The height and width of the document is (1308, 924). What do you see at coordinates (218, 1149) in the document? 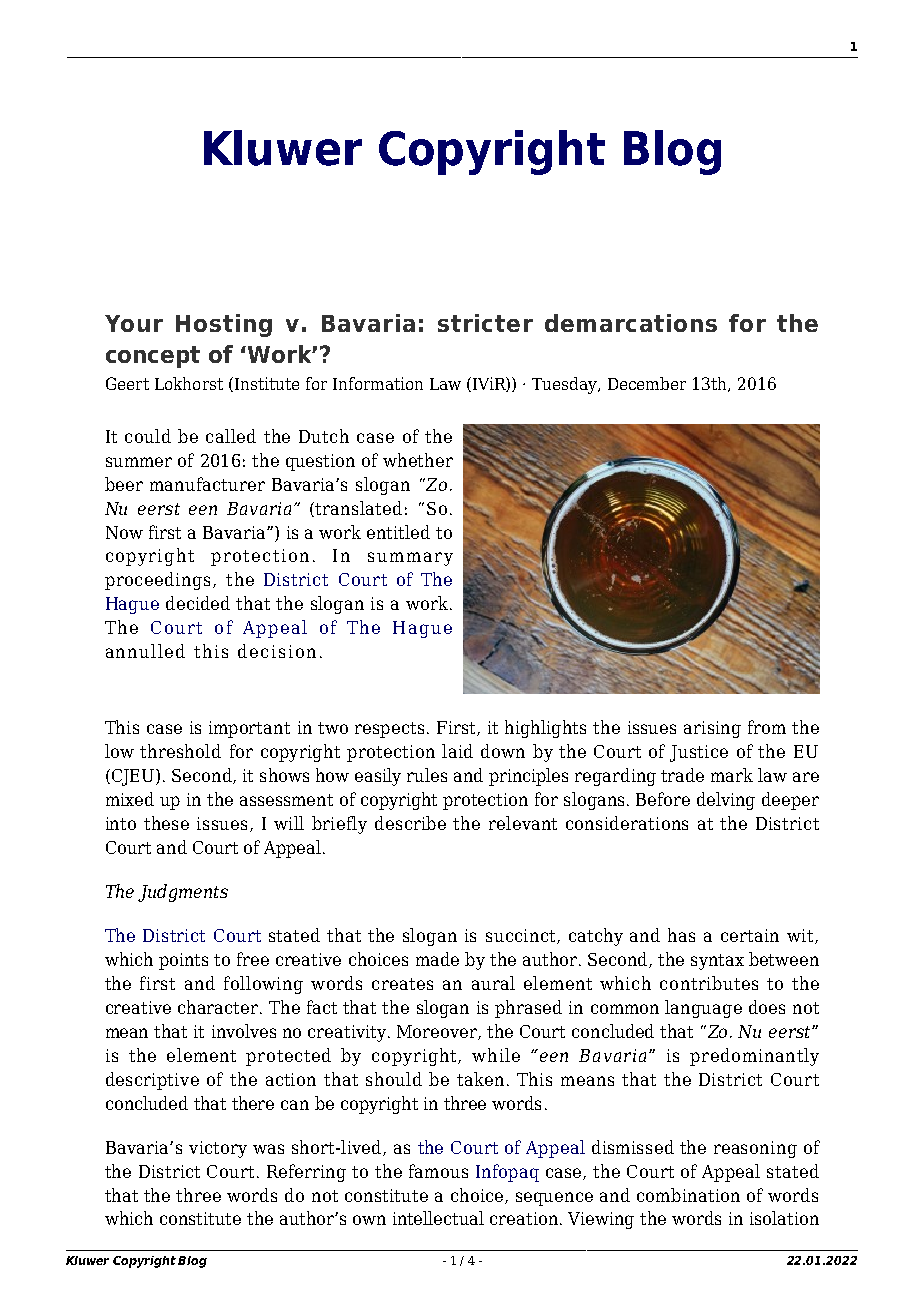
I see `victory` at bounding box center [218, 1149].
